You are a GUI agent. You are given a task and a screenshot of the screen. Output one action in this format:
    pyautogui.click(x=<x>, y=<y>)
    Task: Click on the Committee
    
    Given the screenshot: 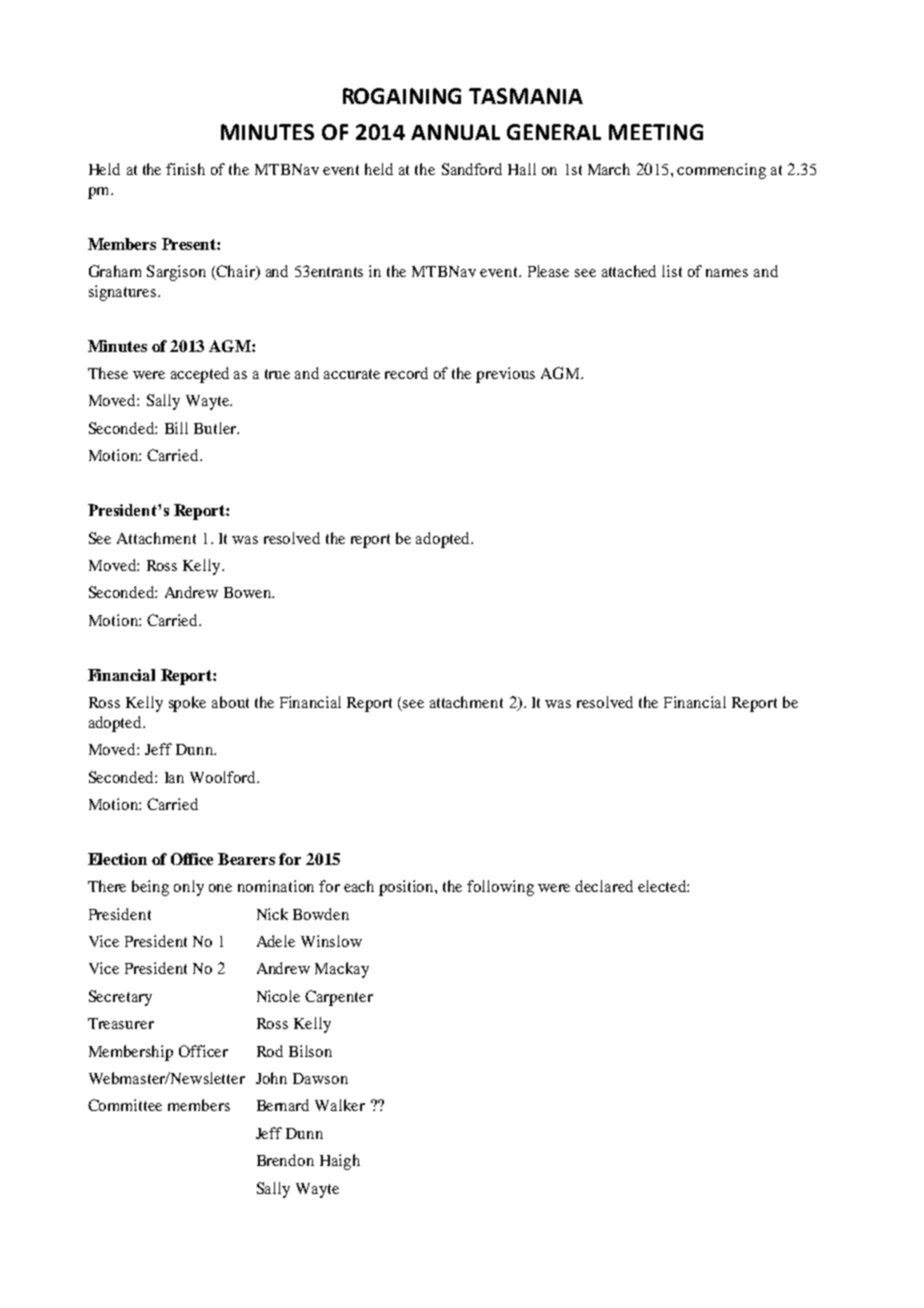 What is the action you would take?
    pyautogui.click(x=125, y=1105)
